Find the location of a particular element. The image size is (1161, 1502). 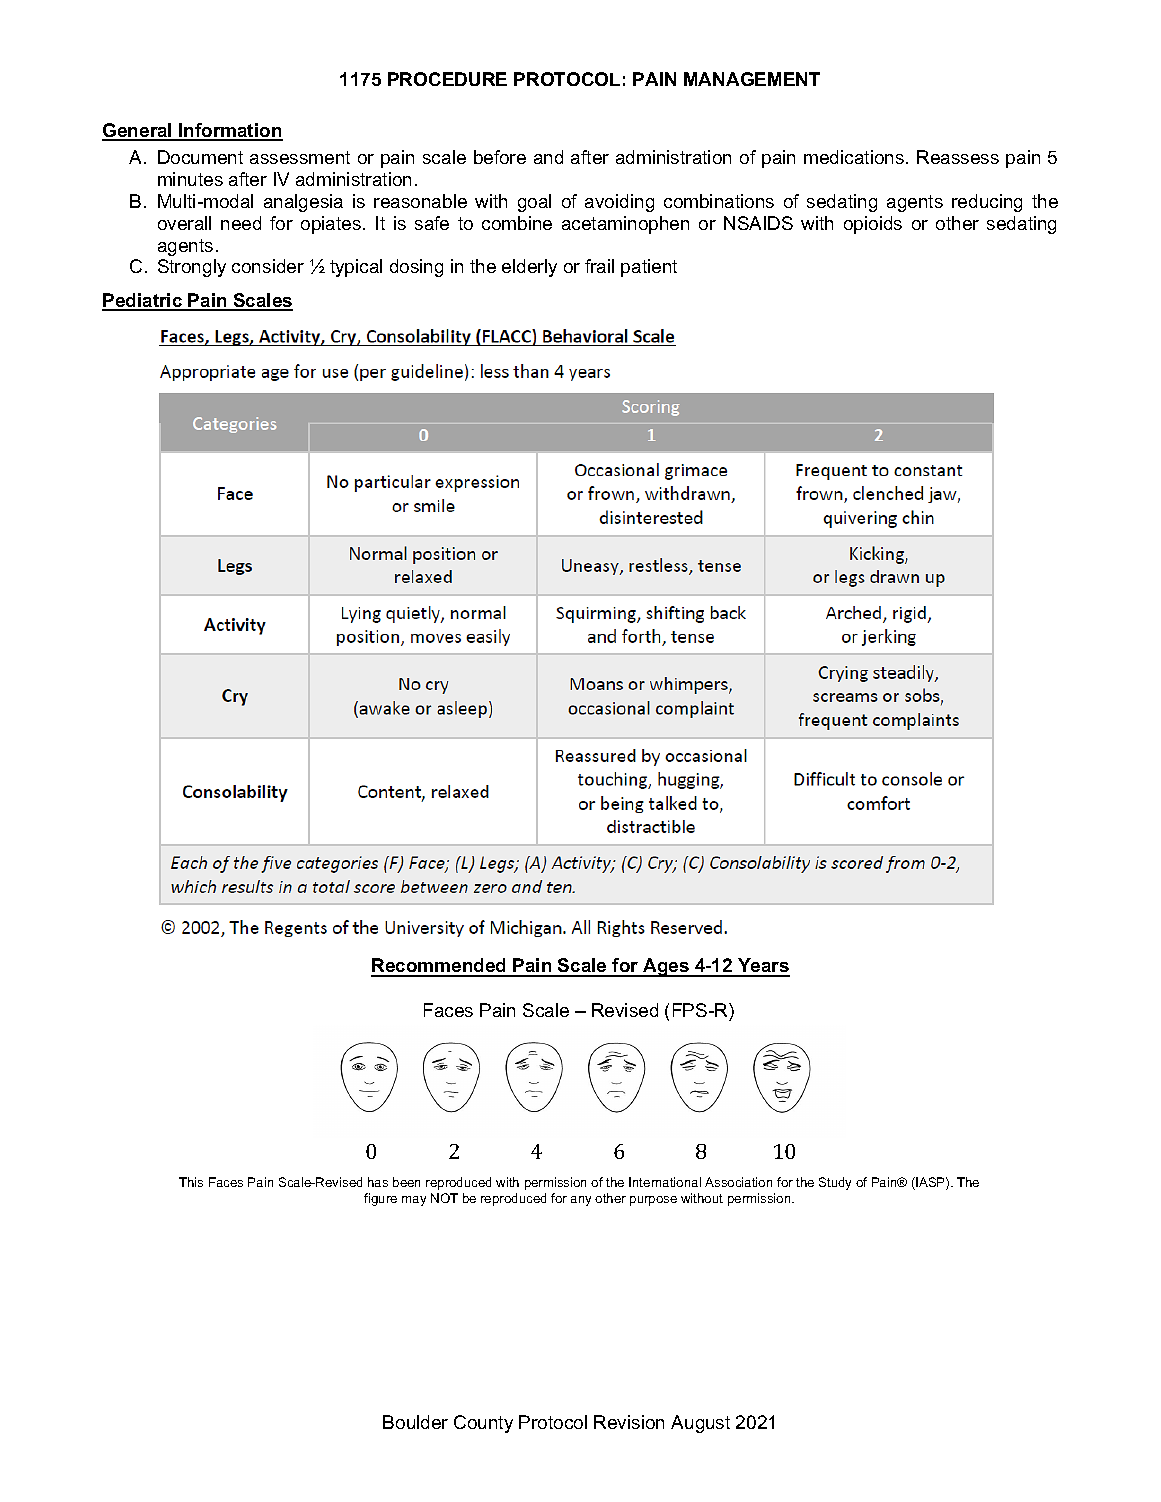

International is located at coordinates (665, 1182).
